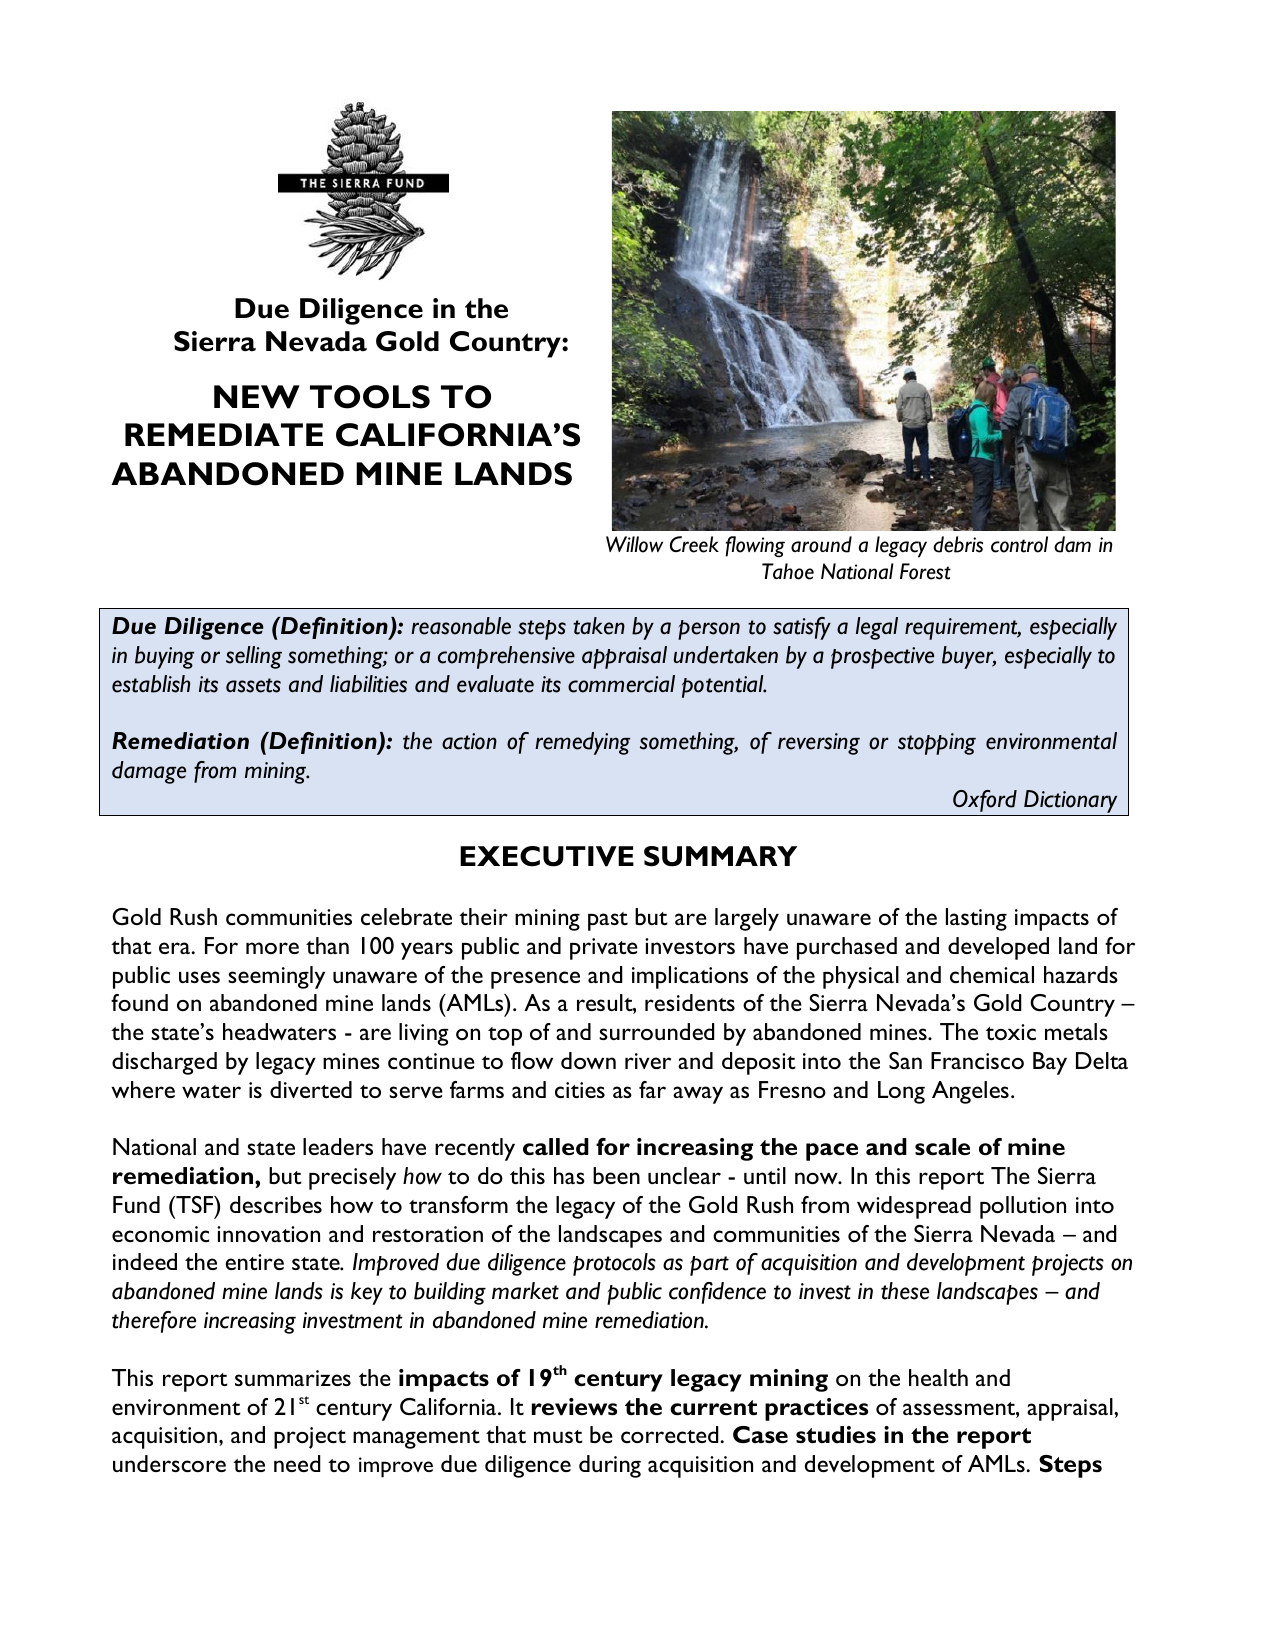 Image resolution: width=1265 pixels, height=1638 pixels. What do you see at coordinates (958, 544) in the screenshot?
I see `debris` at bounding box center [958, 544].
